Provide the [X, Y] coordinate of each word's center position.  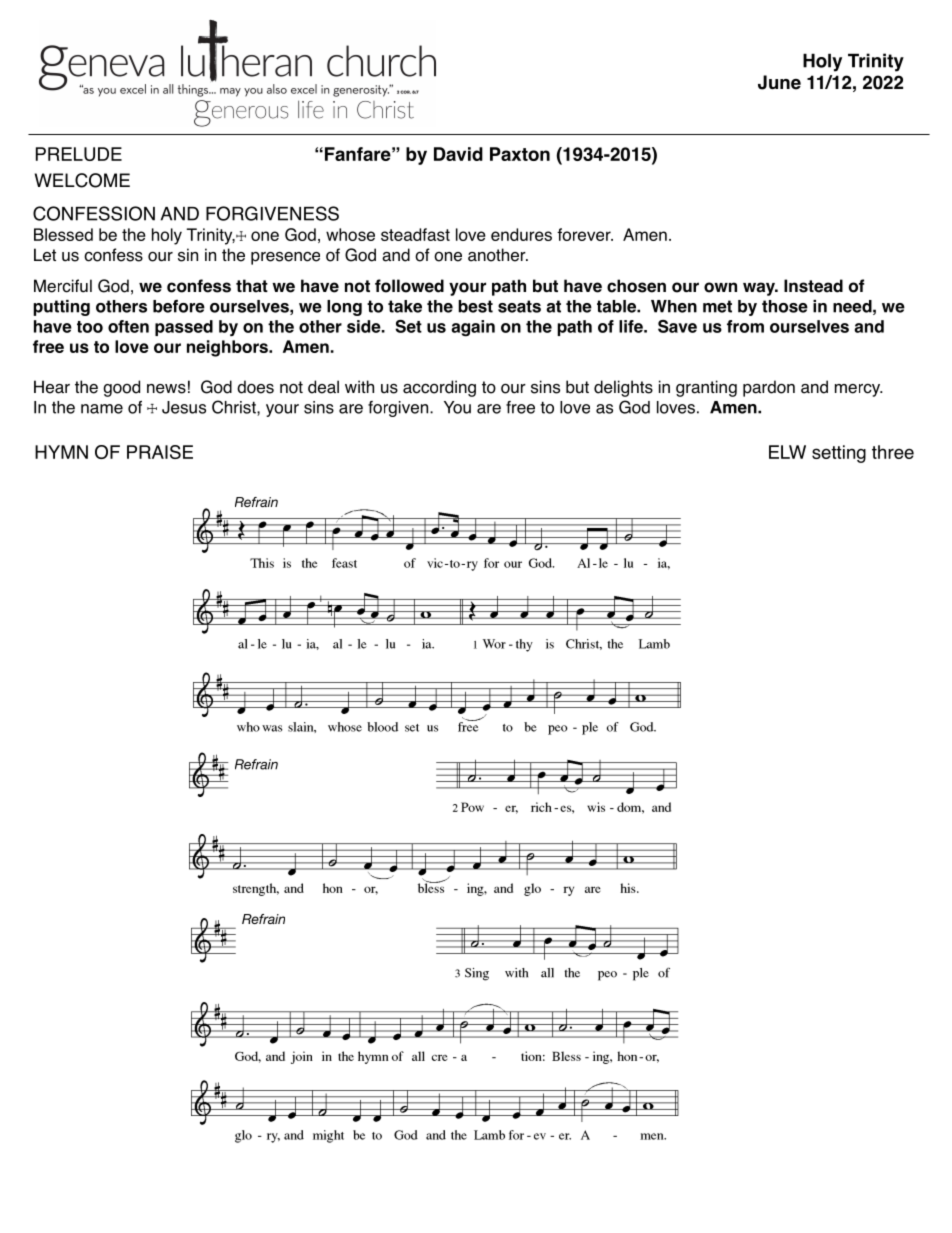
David [458, 154]
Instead [813, 286]
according [439, 388]
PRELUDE [79, 154]
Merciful [63, 286]
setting [839, 454]
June [779, 82]
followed [409, 286]
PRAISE [160, 452]
